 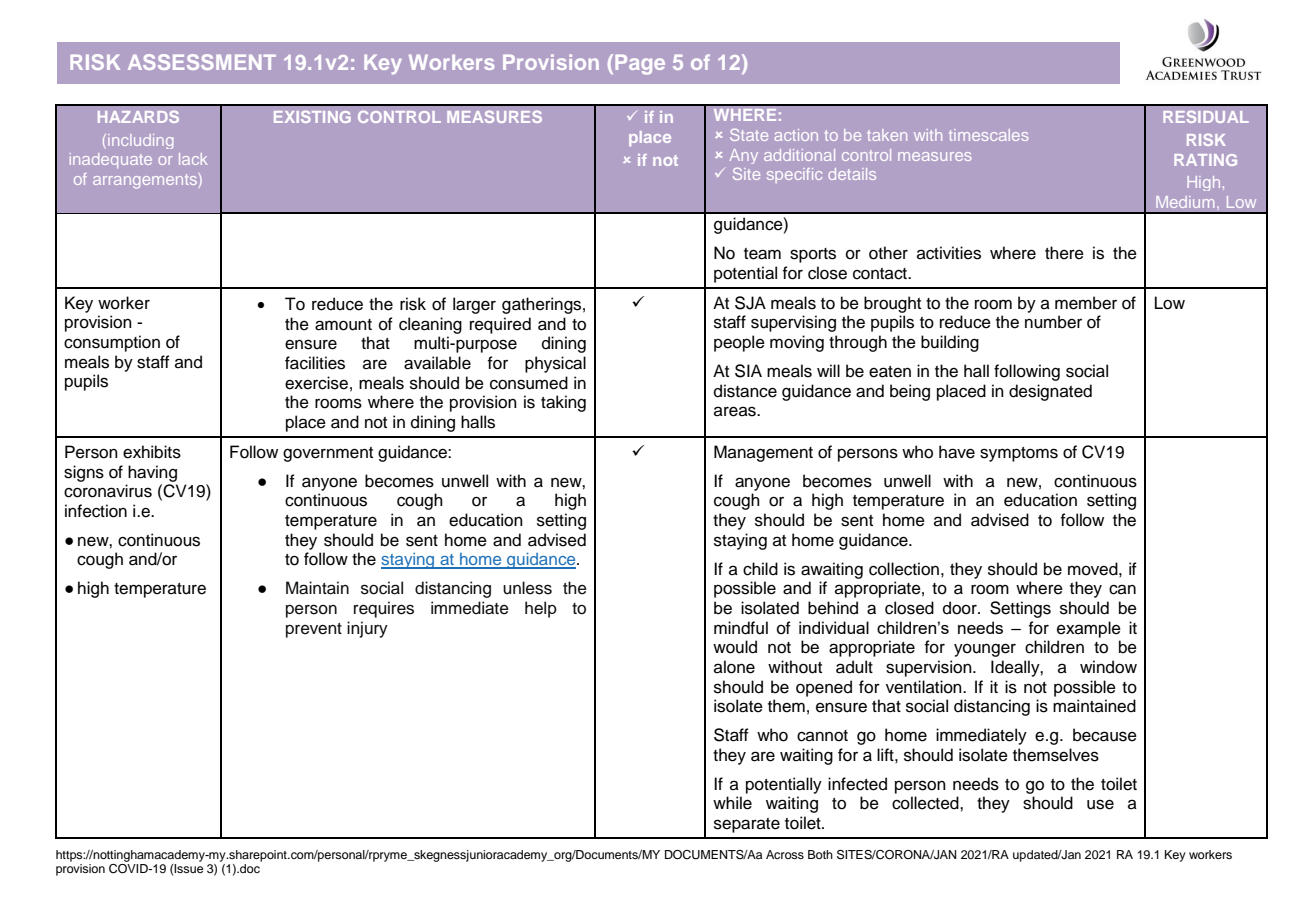 I want to click on timescales, so click(x=988, y=135).
